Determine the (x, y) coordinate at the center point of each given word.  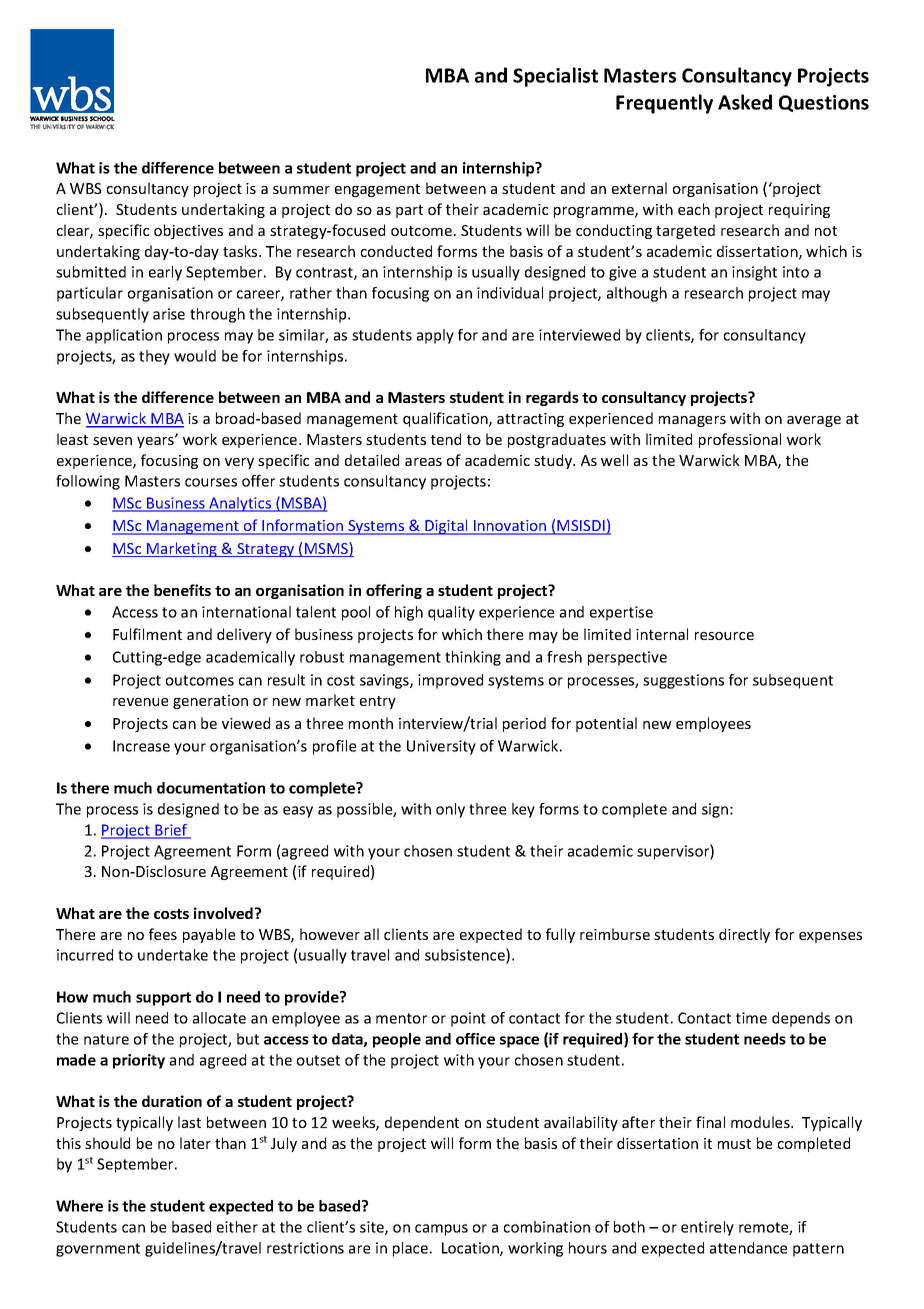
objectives (188, 231)
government (98, 1250)
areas (423, 462)
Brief (171, 831)
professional (740, 440)
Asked (745, 102)
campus (441, 1230)
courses (211, 482)
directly (744, 935)
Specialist (555, 77)
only (450, 810)
